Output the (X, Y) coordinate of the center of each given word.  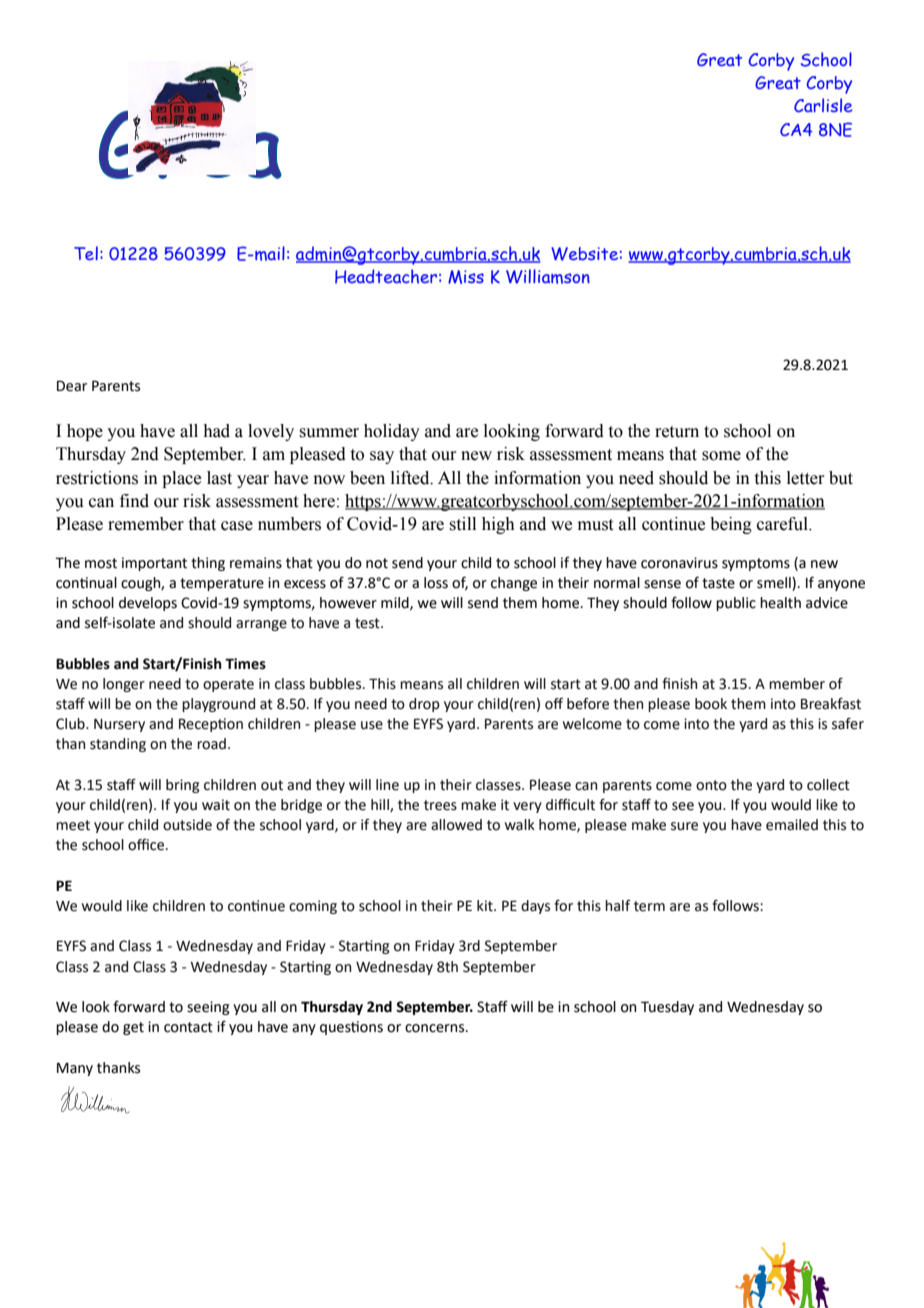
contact (188, 1027)
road (211, 744)
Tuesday (667, 1008)
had (216, 431)
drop (424, 705)
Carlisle (823, 105)
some (721, 456)
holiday (392, 432)
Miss (466, 277)
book (711, 704)
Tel (86, 253)
